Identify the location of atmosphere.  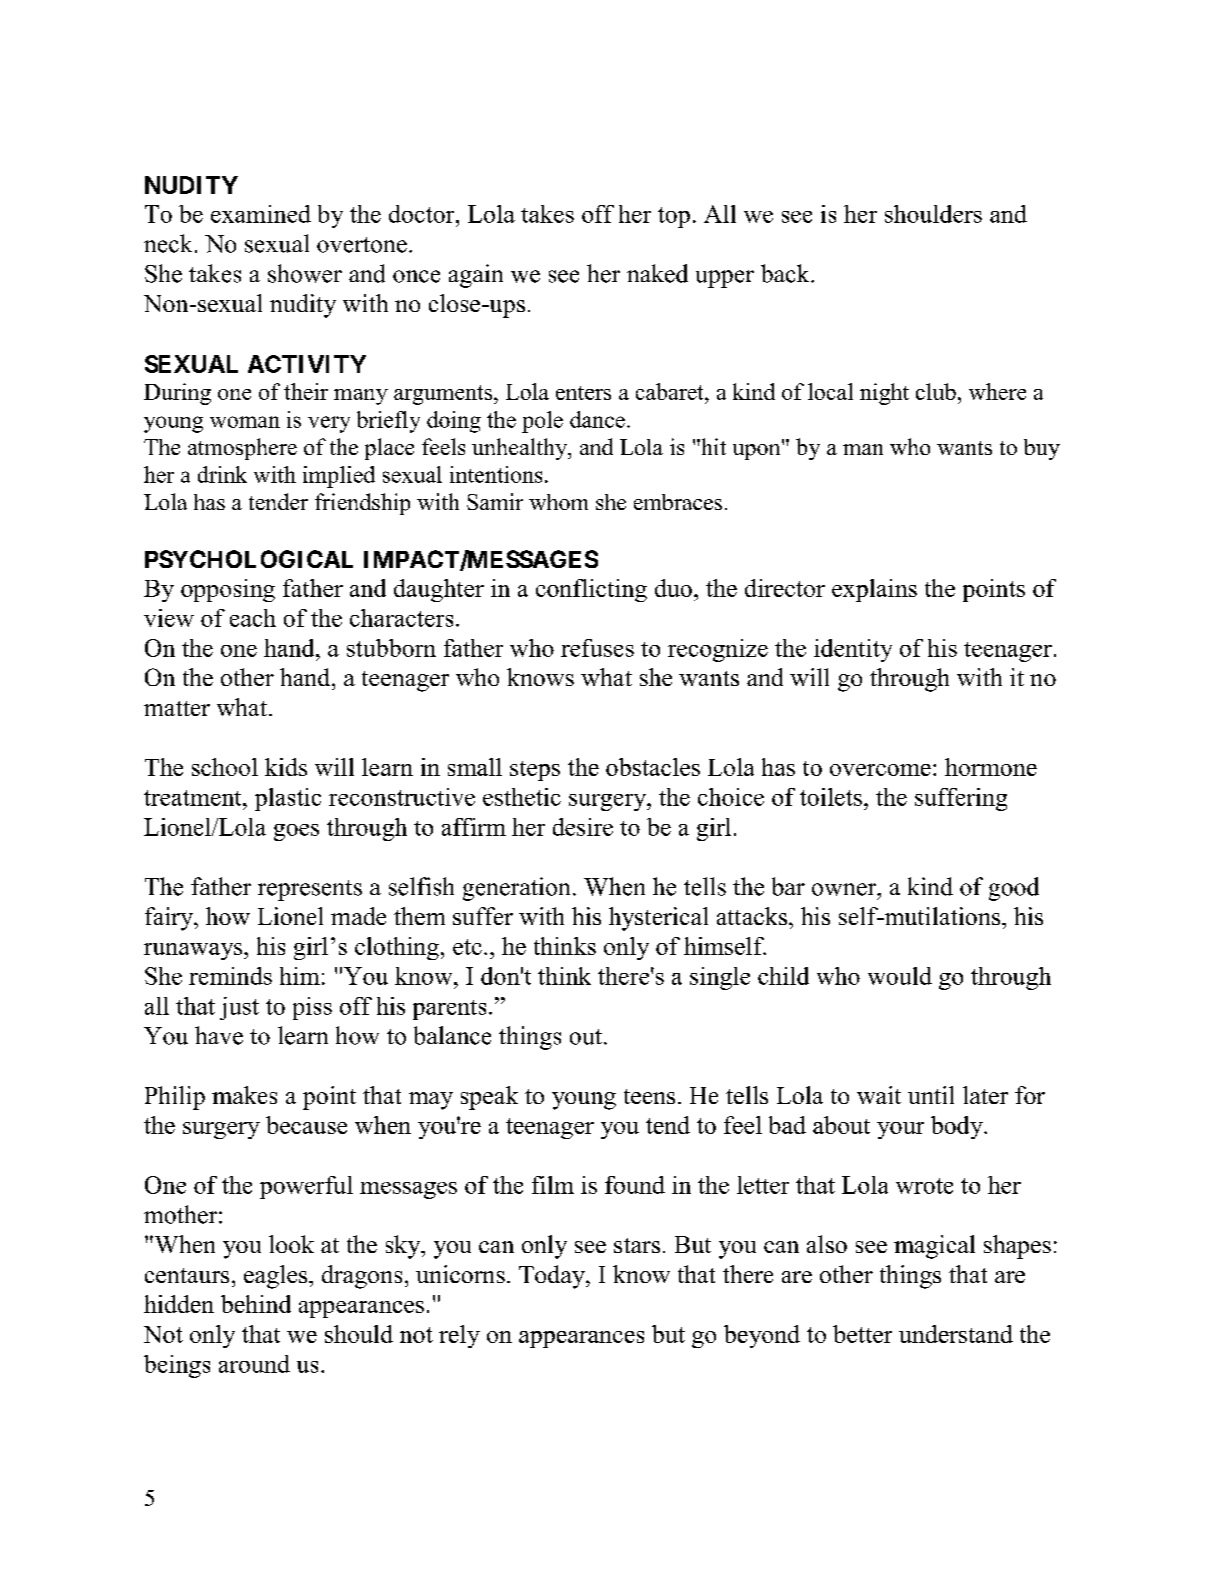
(242, 449).
